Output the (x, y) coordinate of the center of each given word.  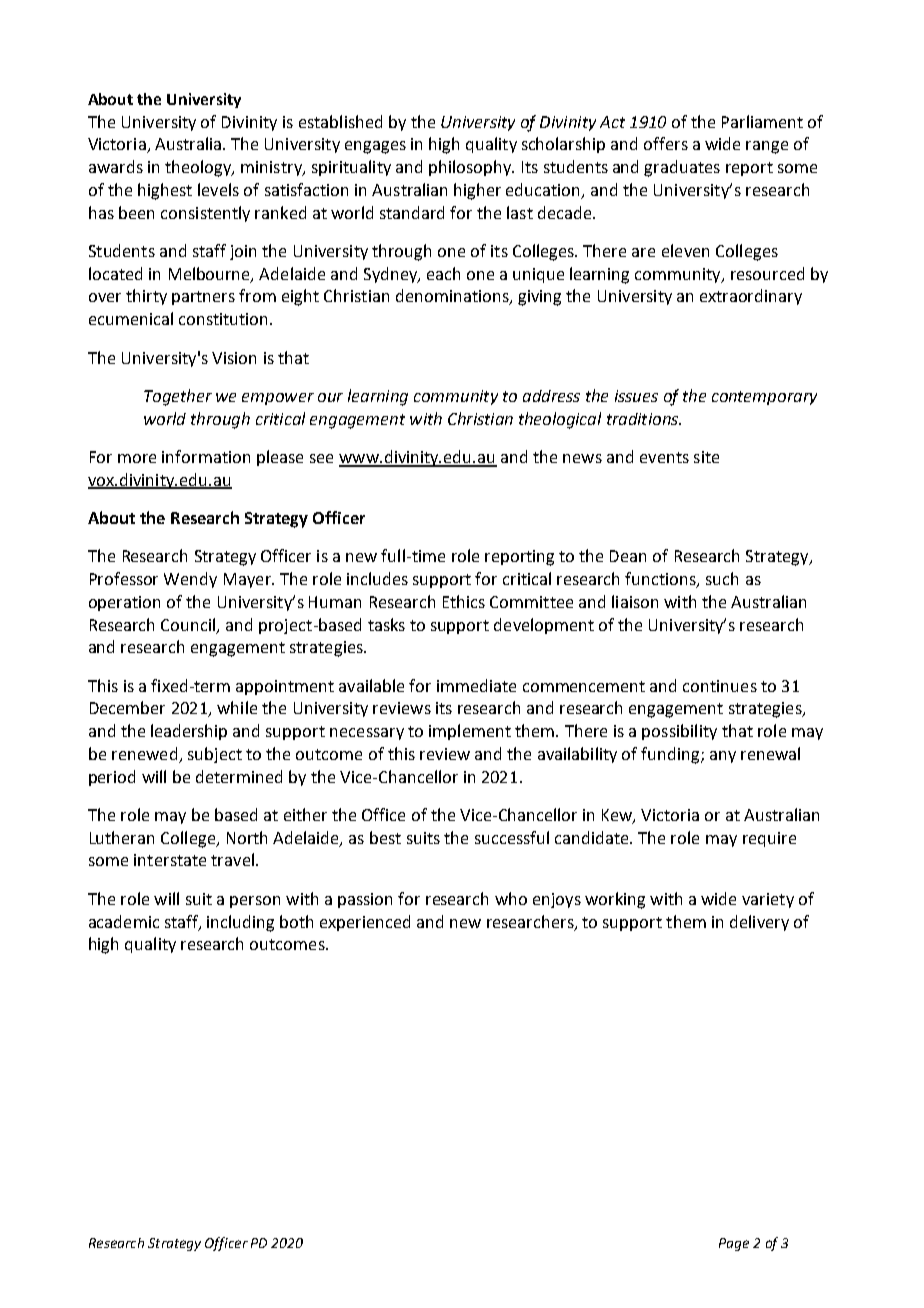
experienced (365, 923)
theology (199, 168)
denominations (453, 297)
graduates (682, 168)
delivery (759, 923)
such (722, 578)
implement (470, 732)
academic (124, 921)
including (240, 923)
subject (215, 755)
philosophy (471, 168)
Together (178, 397)
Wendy (190, 580)
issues (636, 396)
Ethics (464, 601)
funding (670, 755)
